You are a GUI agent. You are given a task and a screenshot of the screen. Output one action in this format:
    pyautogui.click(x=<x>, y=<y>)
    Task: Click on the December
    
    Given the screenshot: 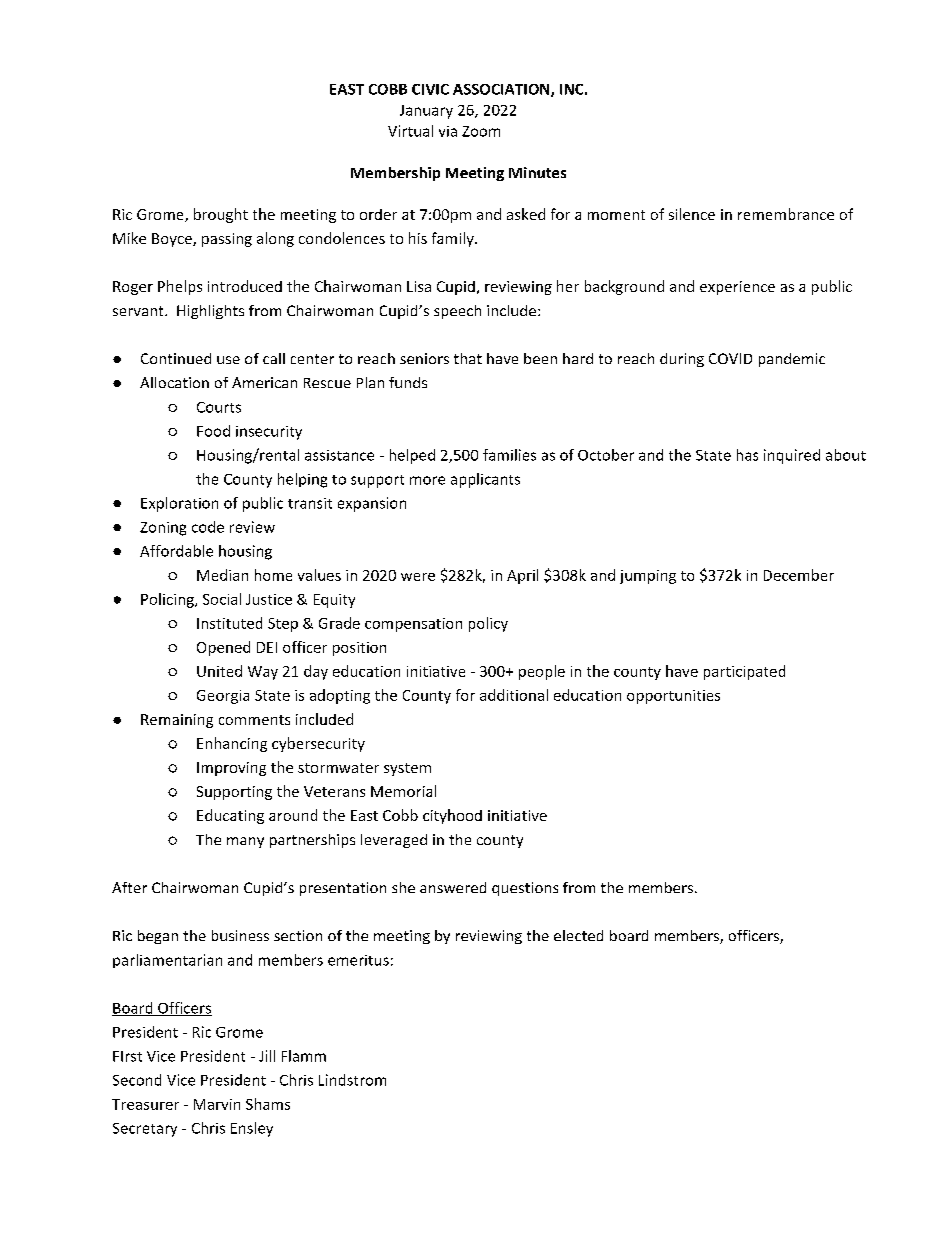 What is the action you would take?
    pyautogui.click(x=799, y=575)
